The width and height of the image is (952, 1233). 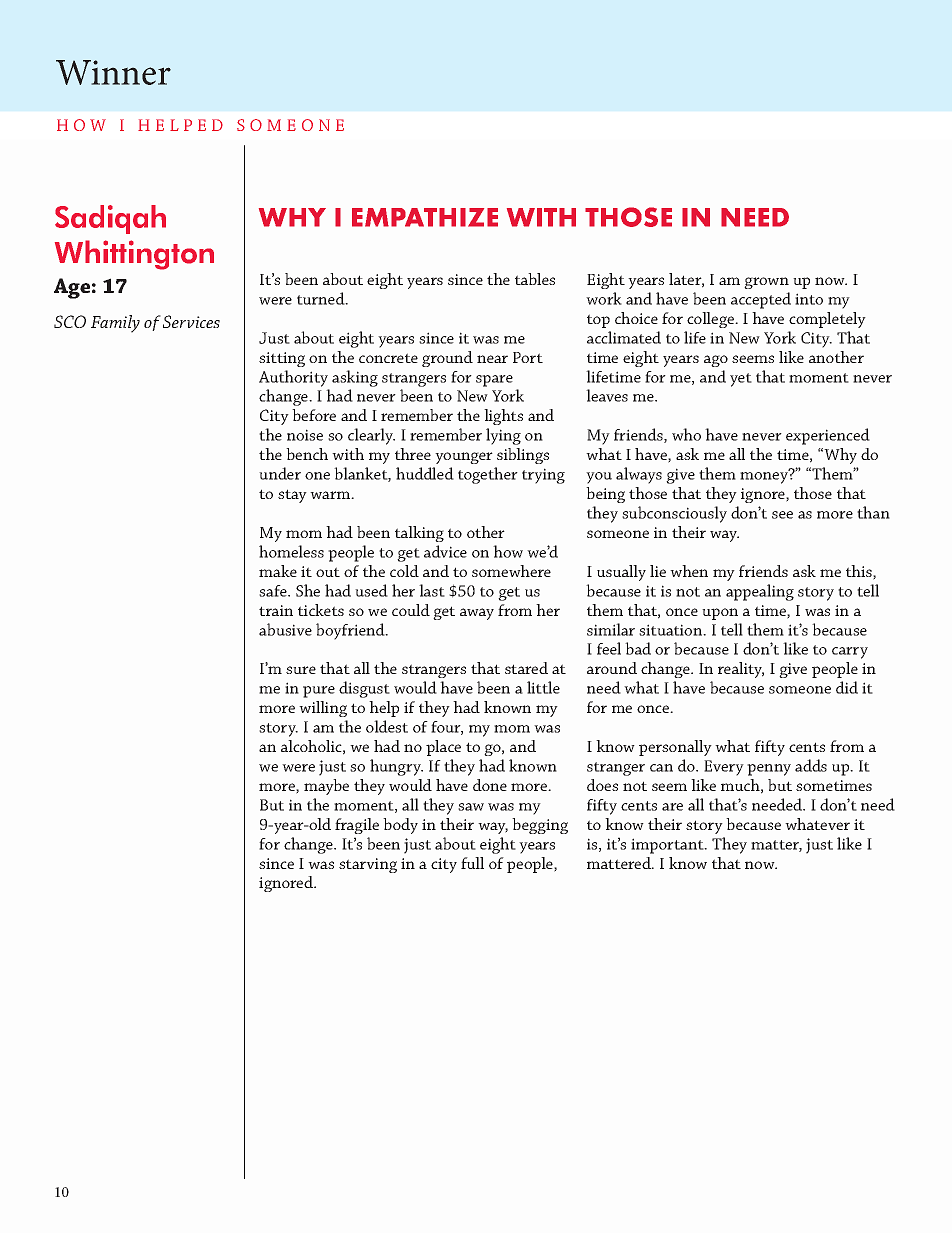 I want to click on fragile, so click(x=357, y=826).
